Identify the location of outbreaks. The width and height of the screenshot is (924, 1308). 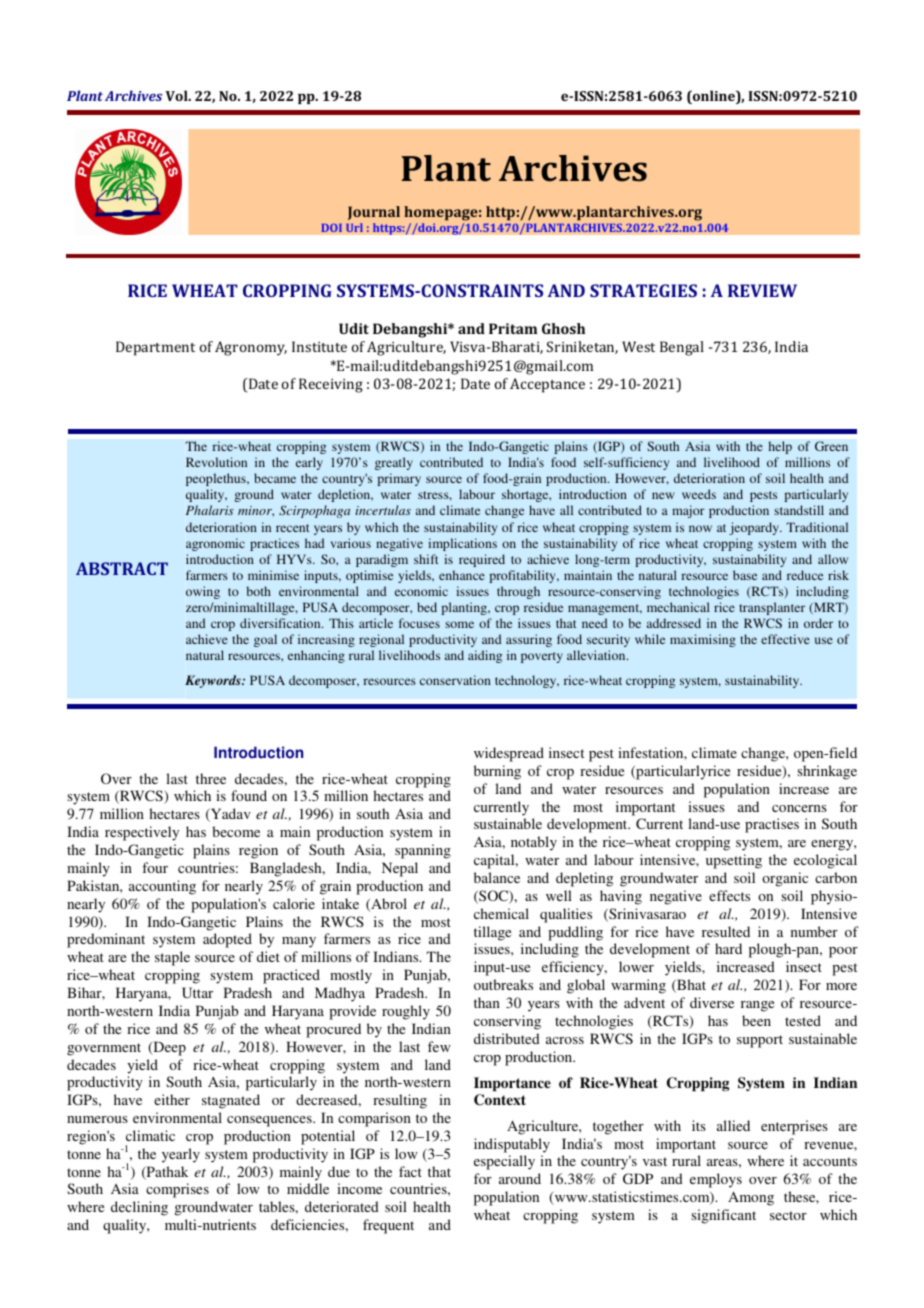
(503, 984).
